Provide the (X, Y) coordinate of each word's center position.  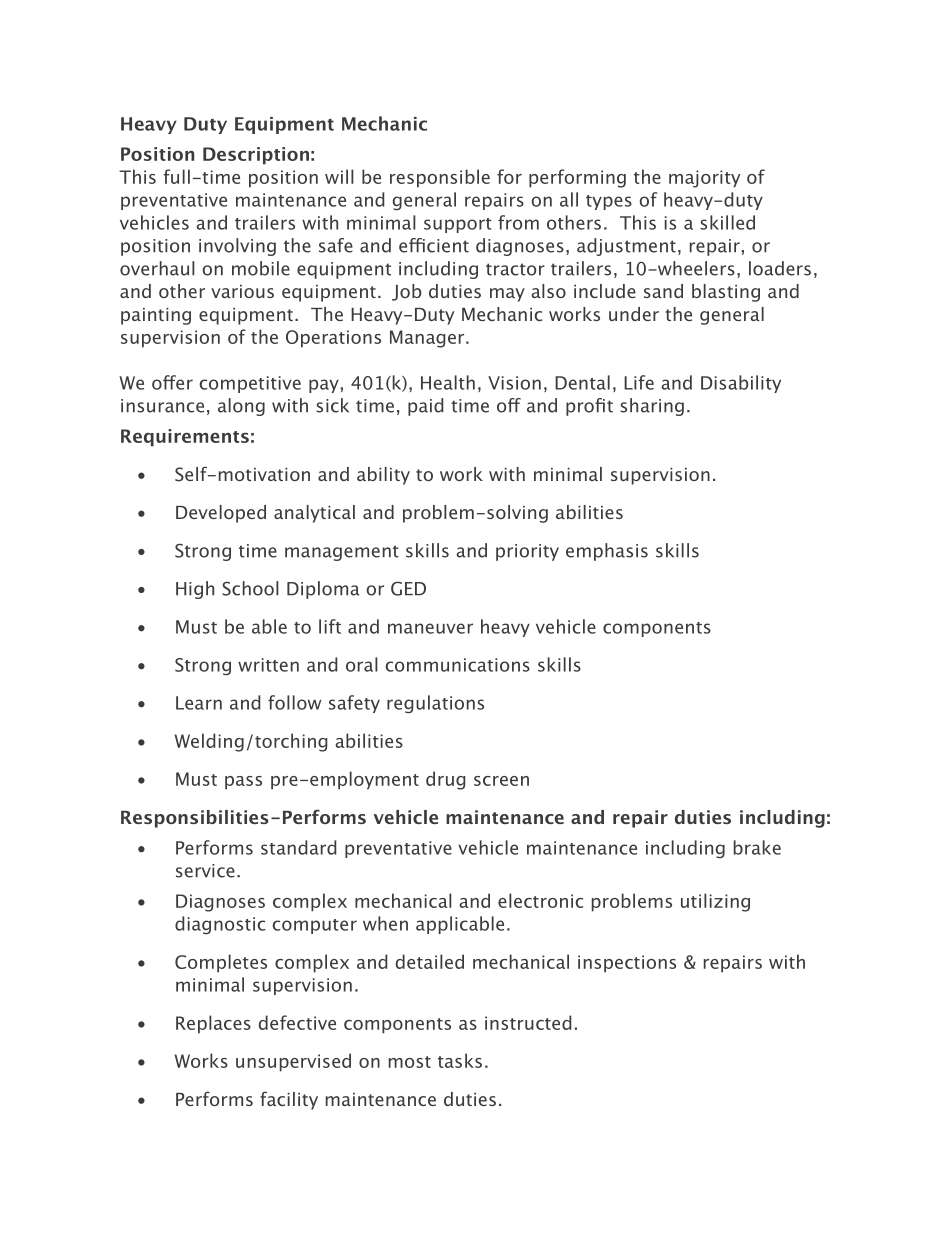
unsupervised (293, 1062)
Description (256, 156)
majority (704, 179)
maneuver (430, 628)
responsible (440, 178)
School (250, 588)
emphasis (607, 552)
